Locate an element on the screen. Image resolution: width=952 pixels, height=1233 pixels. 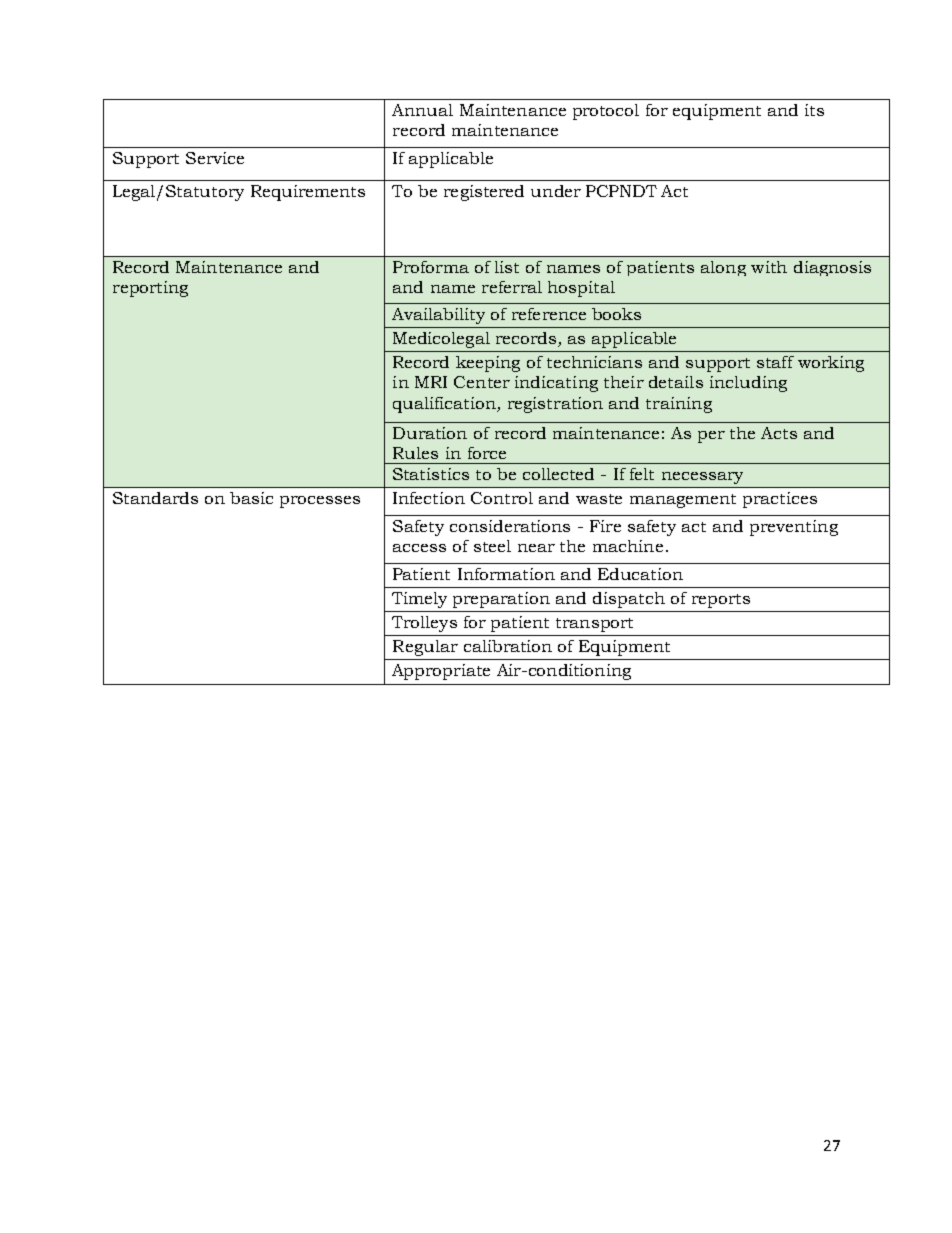
Regular is located at coordinates (425, 648).
